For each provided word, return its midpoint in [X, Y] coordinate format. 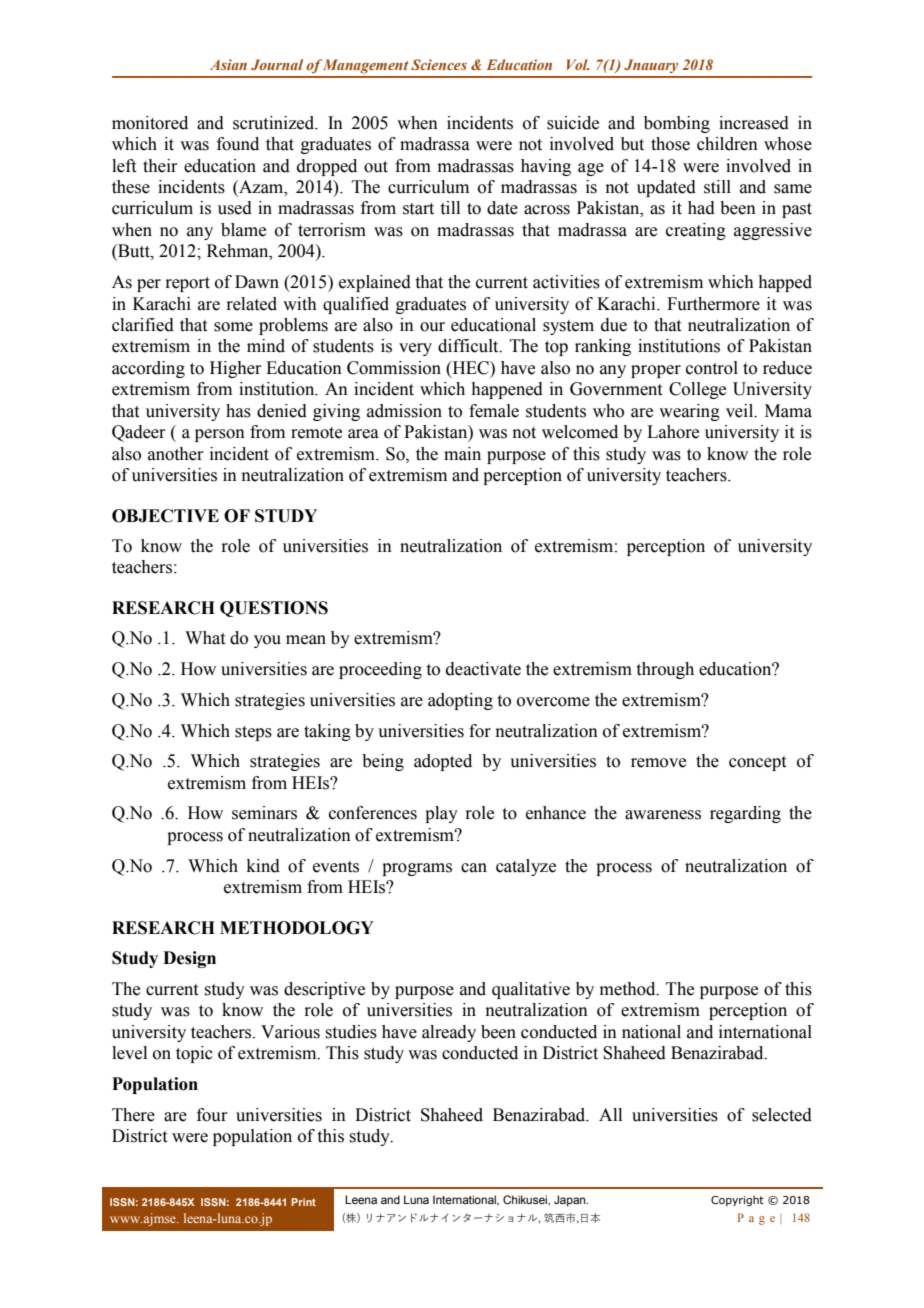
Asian [228, 64]
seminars [264, 813]
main [462, 454]
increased [754, 123]
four [212, 1115]
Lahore [673, 432]
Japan [571, 1201]
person [220, 435]
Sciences [439, 64]
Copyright [737, 1200]
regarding [745, 814]
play [441, 814]
